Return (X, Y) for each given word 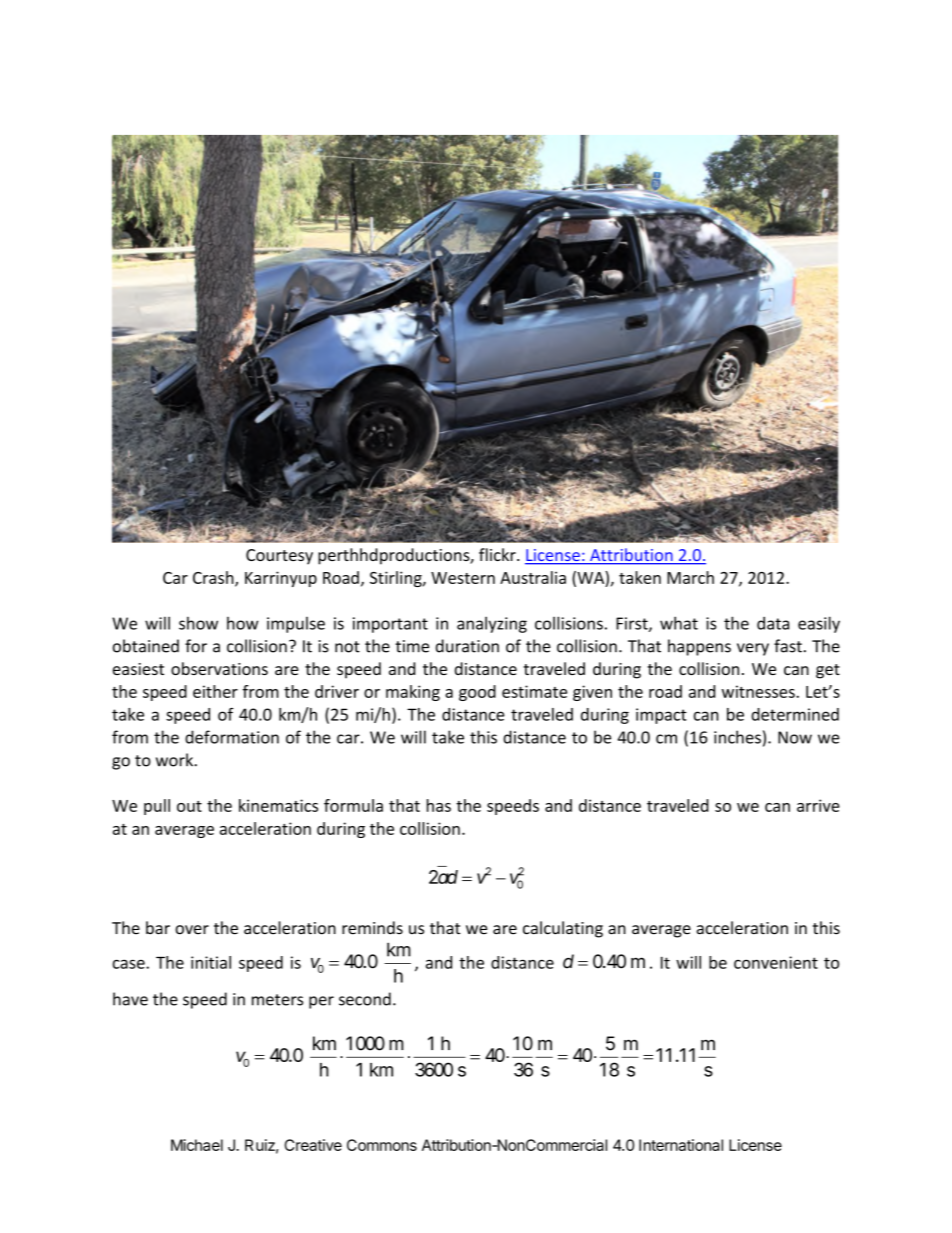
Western (463, 578)
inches (737, 737)
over (192, 930)
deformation (232, 737)
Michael (197, 1145)
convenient (776, 962)
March (690, 577)
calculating (563, 929)
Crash (214, 578)
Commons (382, 1145)
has (439, 805)
